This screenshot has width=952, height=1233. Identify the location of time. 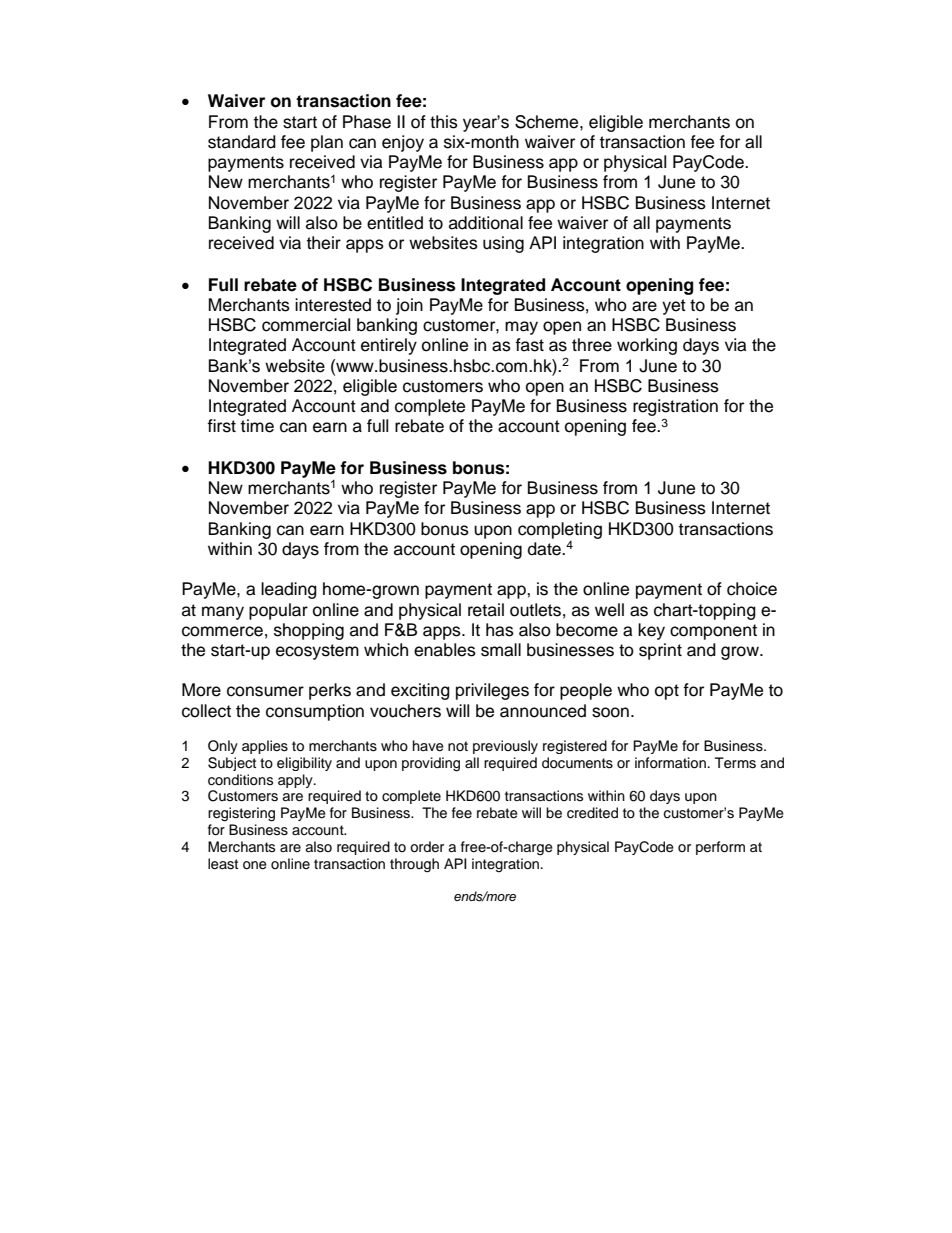
(257, 426).
